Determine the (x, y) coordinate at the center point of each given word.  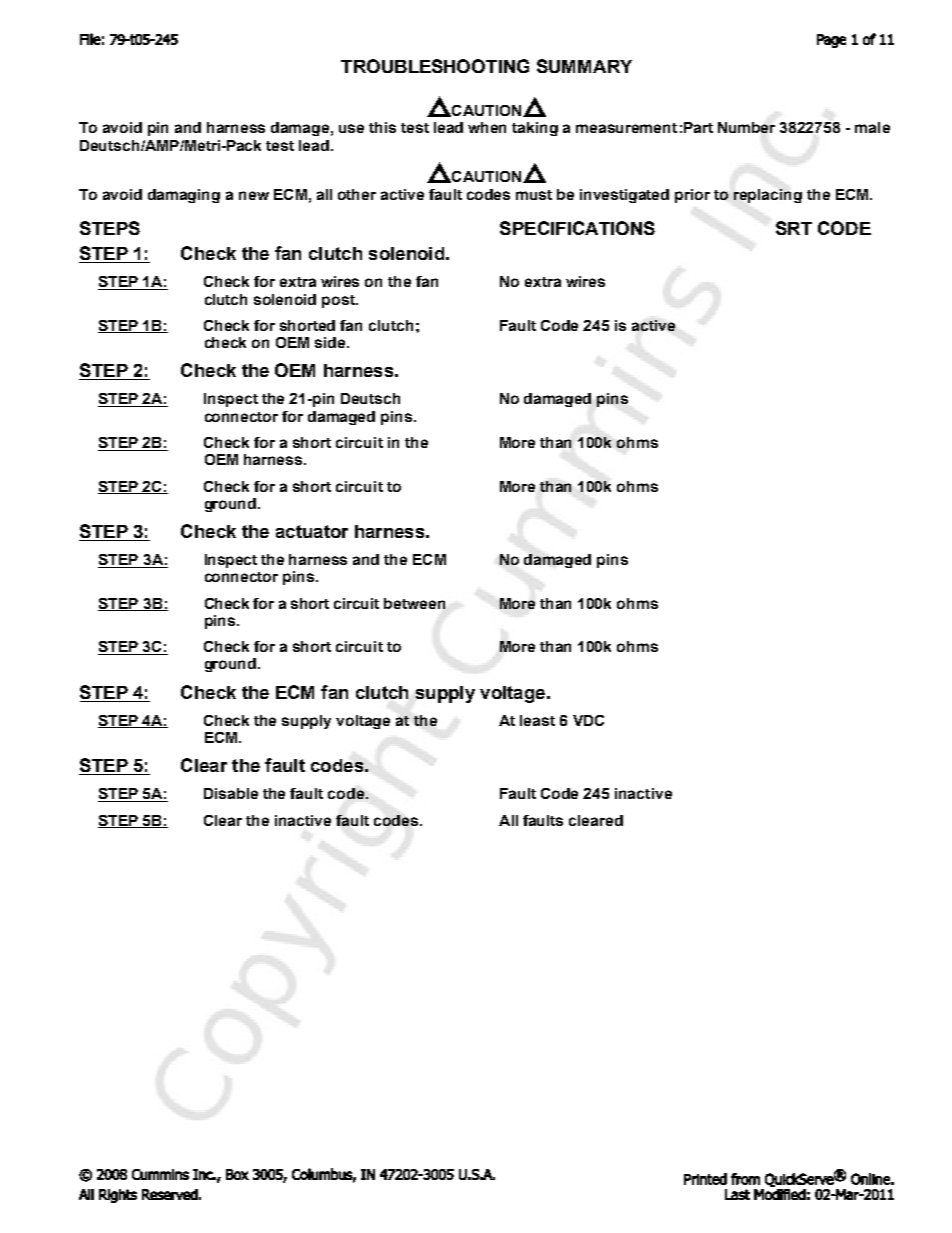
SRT (794, 228)
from (745, 1179)
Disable (231, 793)
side (331, 342)
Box (237, 1174)
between (414, 603)
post (339, 301)
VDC (588, 720)
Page (831, 41)
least (537, 720)
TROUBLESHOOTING (435, 66)
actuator (312, 531)
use (351, 128)
